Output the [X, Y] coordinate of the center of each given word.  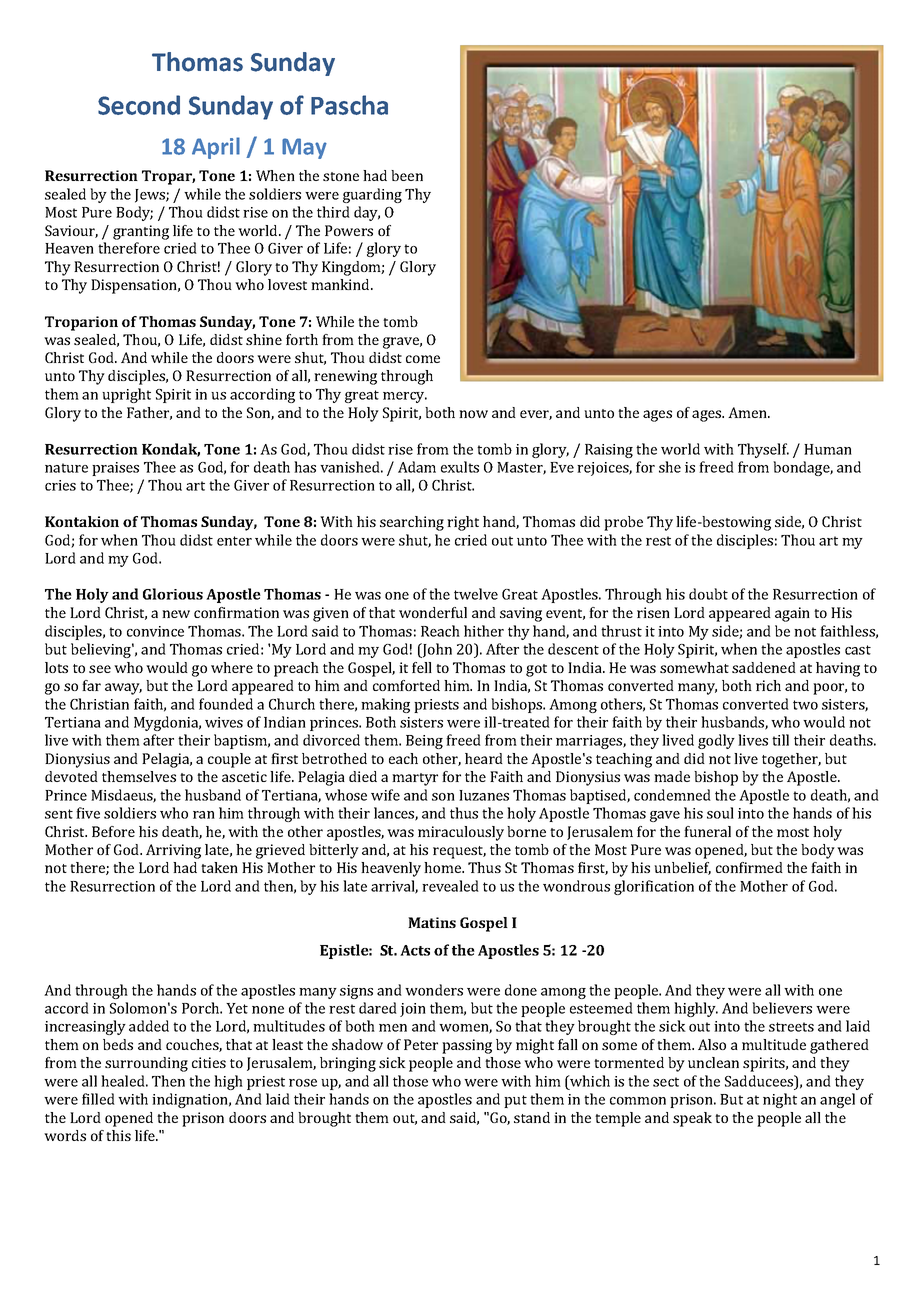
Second [139, 105]
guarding [372, 195]
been [407, 175]
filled [98, 1099]
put [515, 1101]
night [780, 1100]
